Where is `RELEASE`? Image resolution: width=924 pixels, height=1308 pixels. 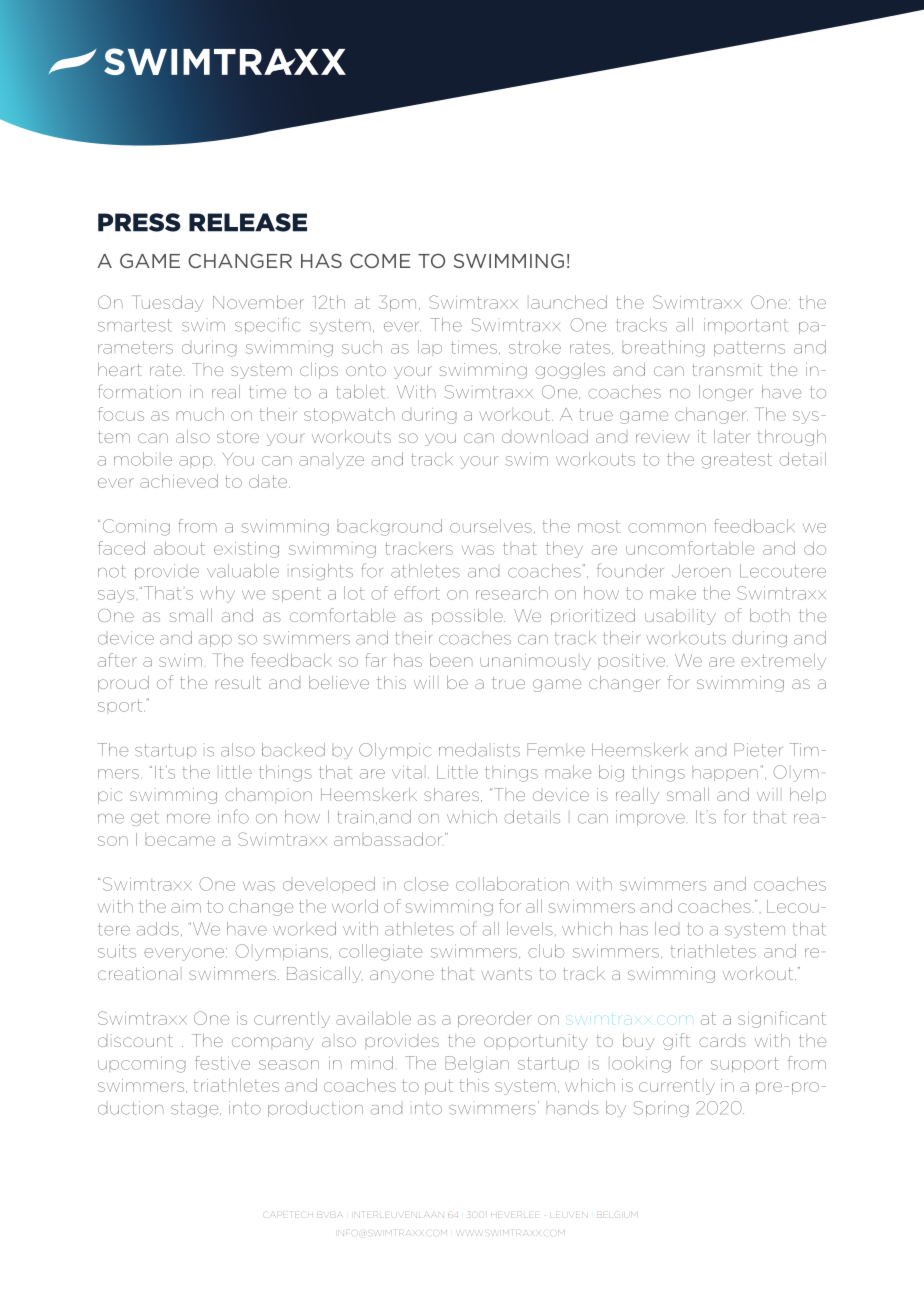 RELEASE is located at coordinates (248, 222).
